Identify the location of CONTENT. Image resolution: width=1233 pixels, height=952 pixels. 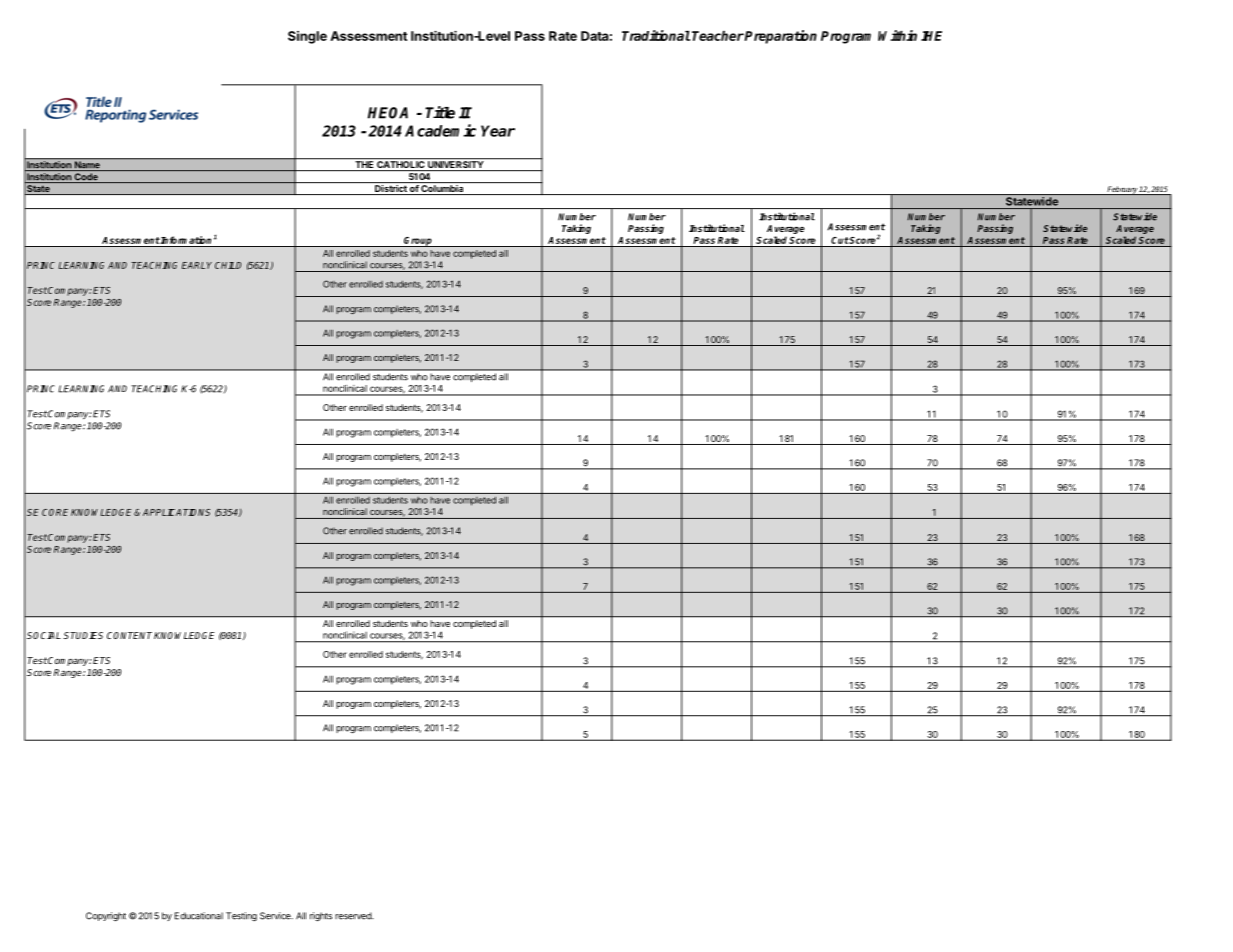
(129, 635).
